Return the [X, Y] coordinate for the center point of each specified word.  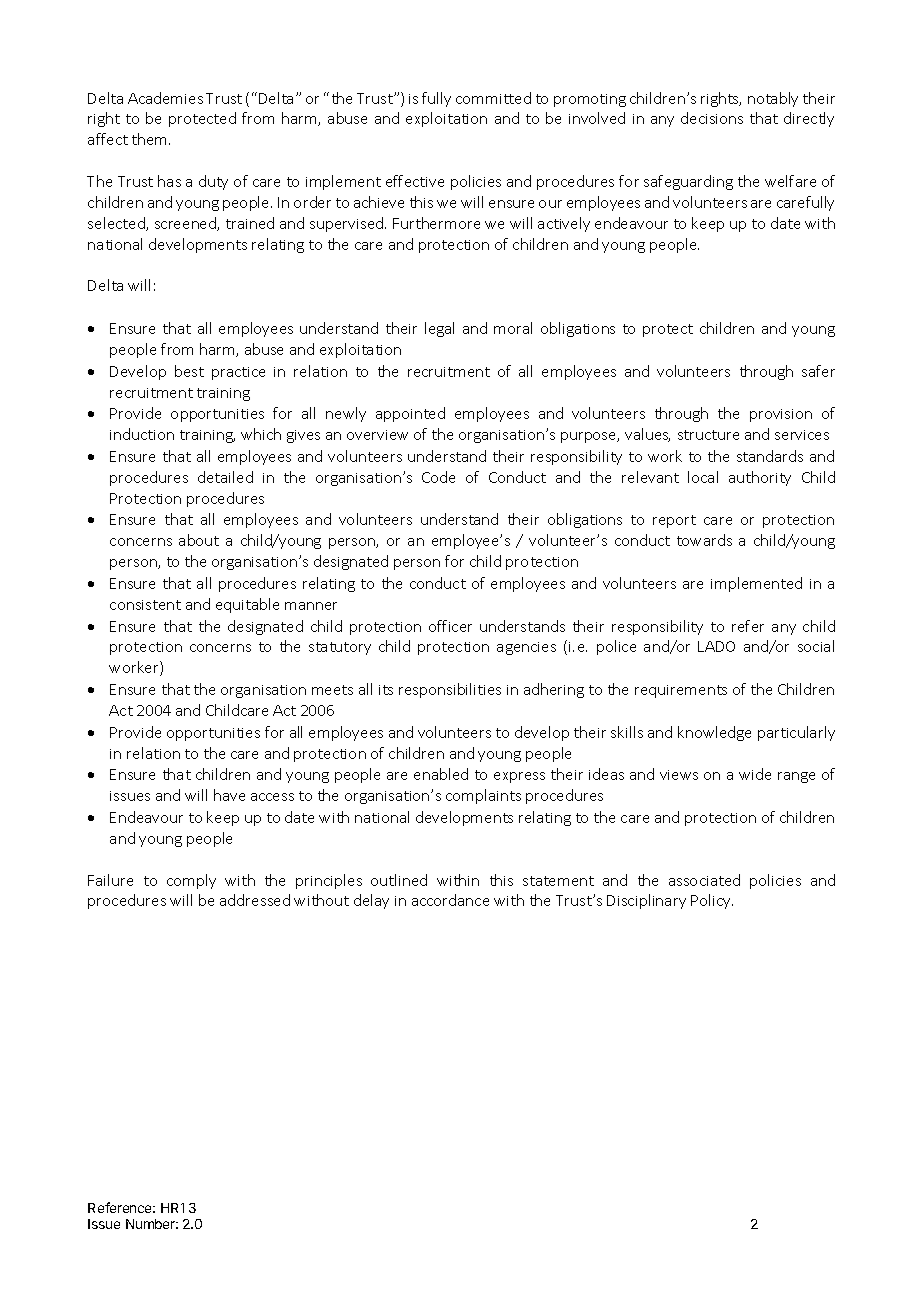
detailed [225, 477]
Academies [165, 98]
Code [438, 477]
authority [760, 478]
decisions [712, 118]
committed [493, 98]
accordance [450, 900]
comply [191, 881]
